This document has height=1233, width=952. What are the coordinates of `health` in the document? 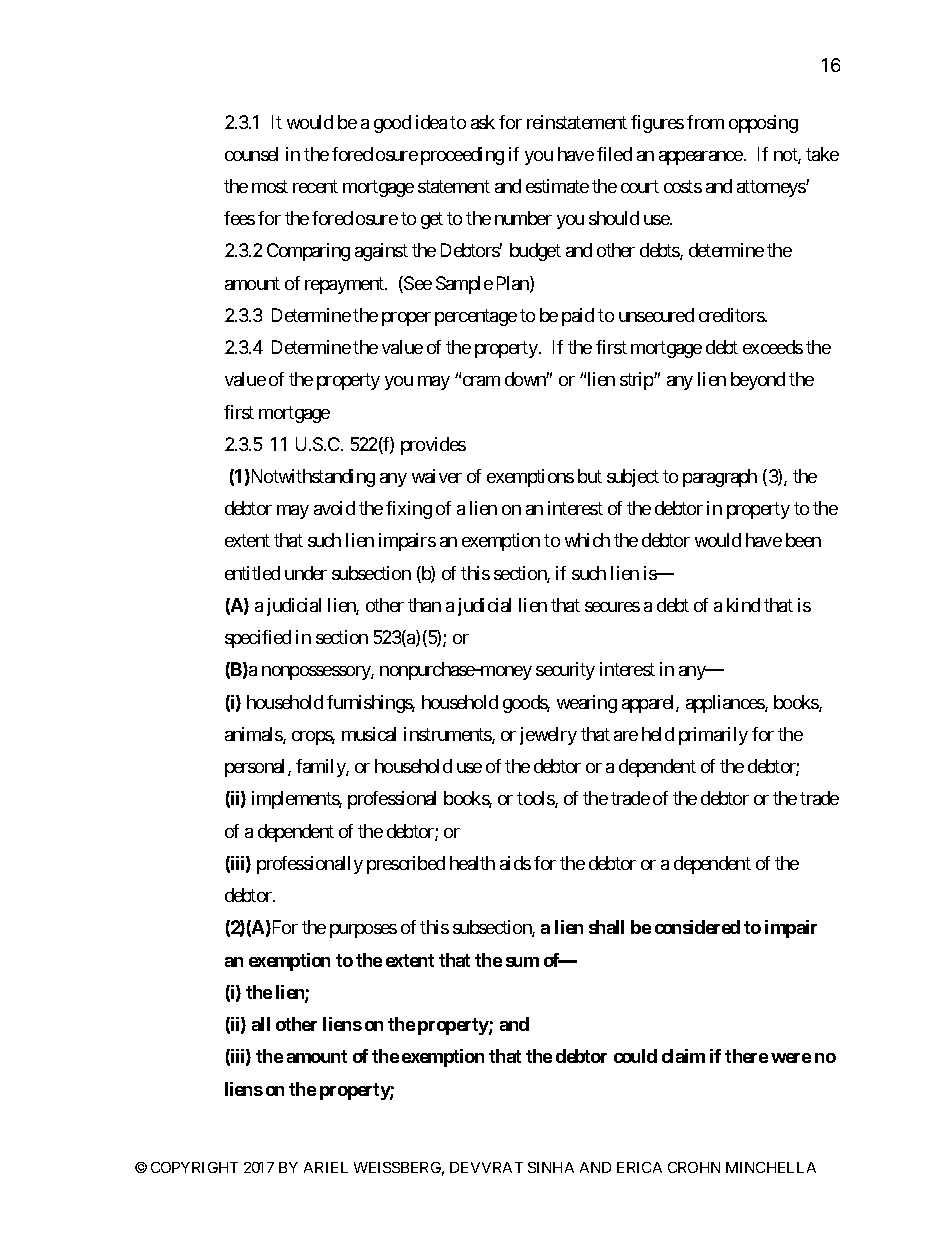 It's located at (472, 863).
